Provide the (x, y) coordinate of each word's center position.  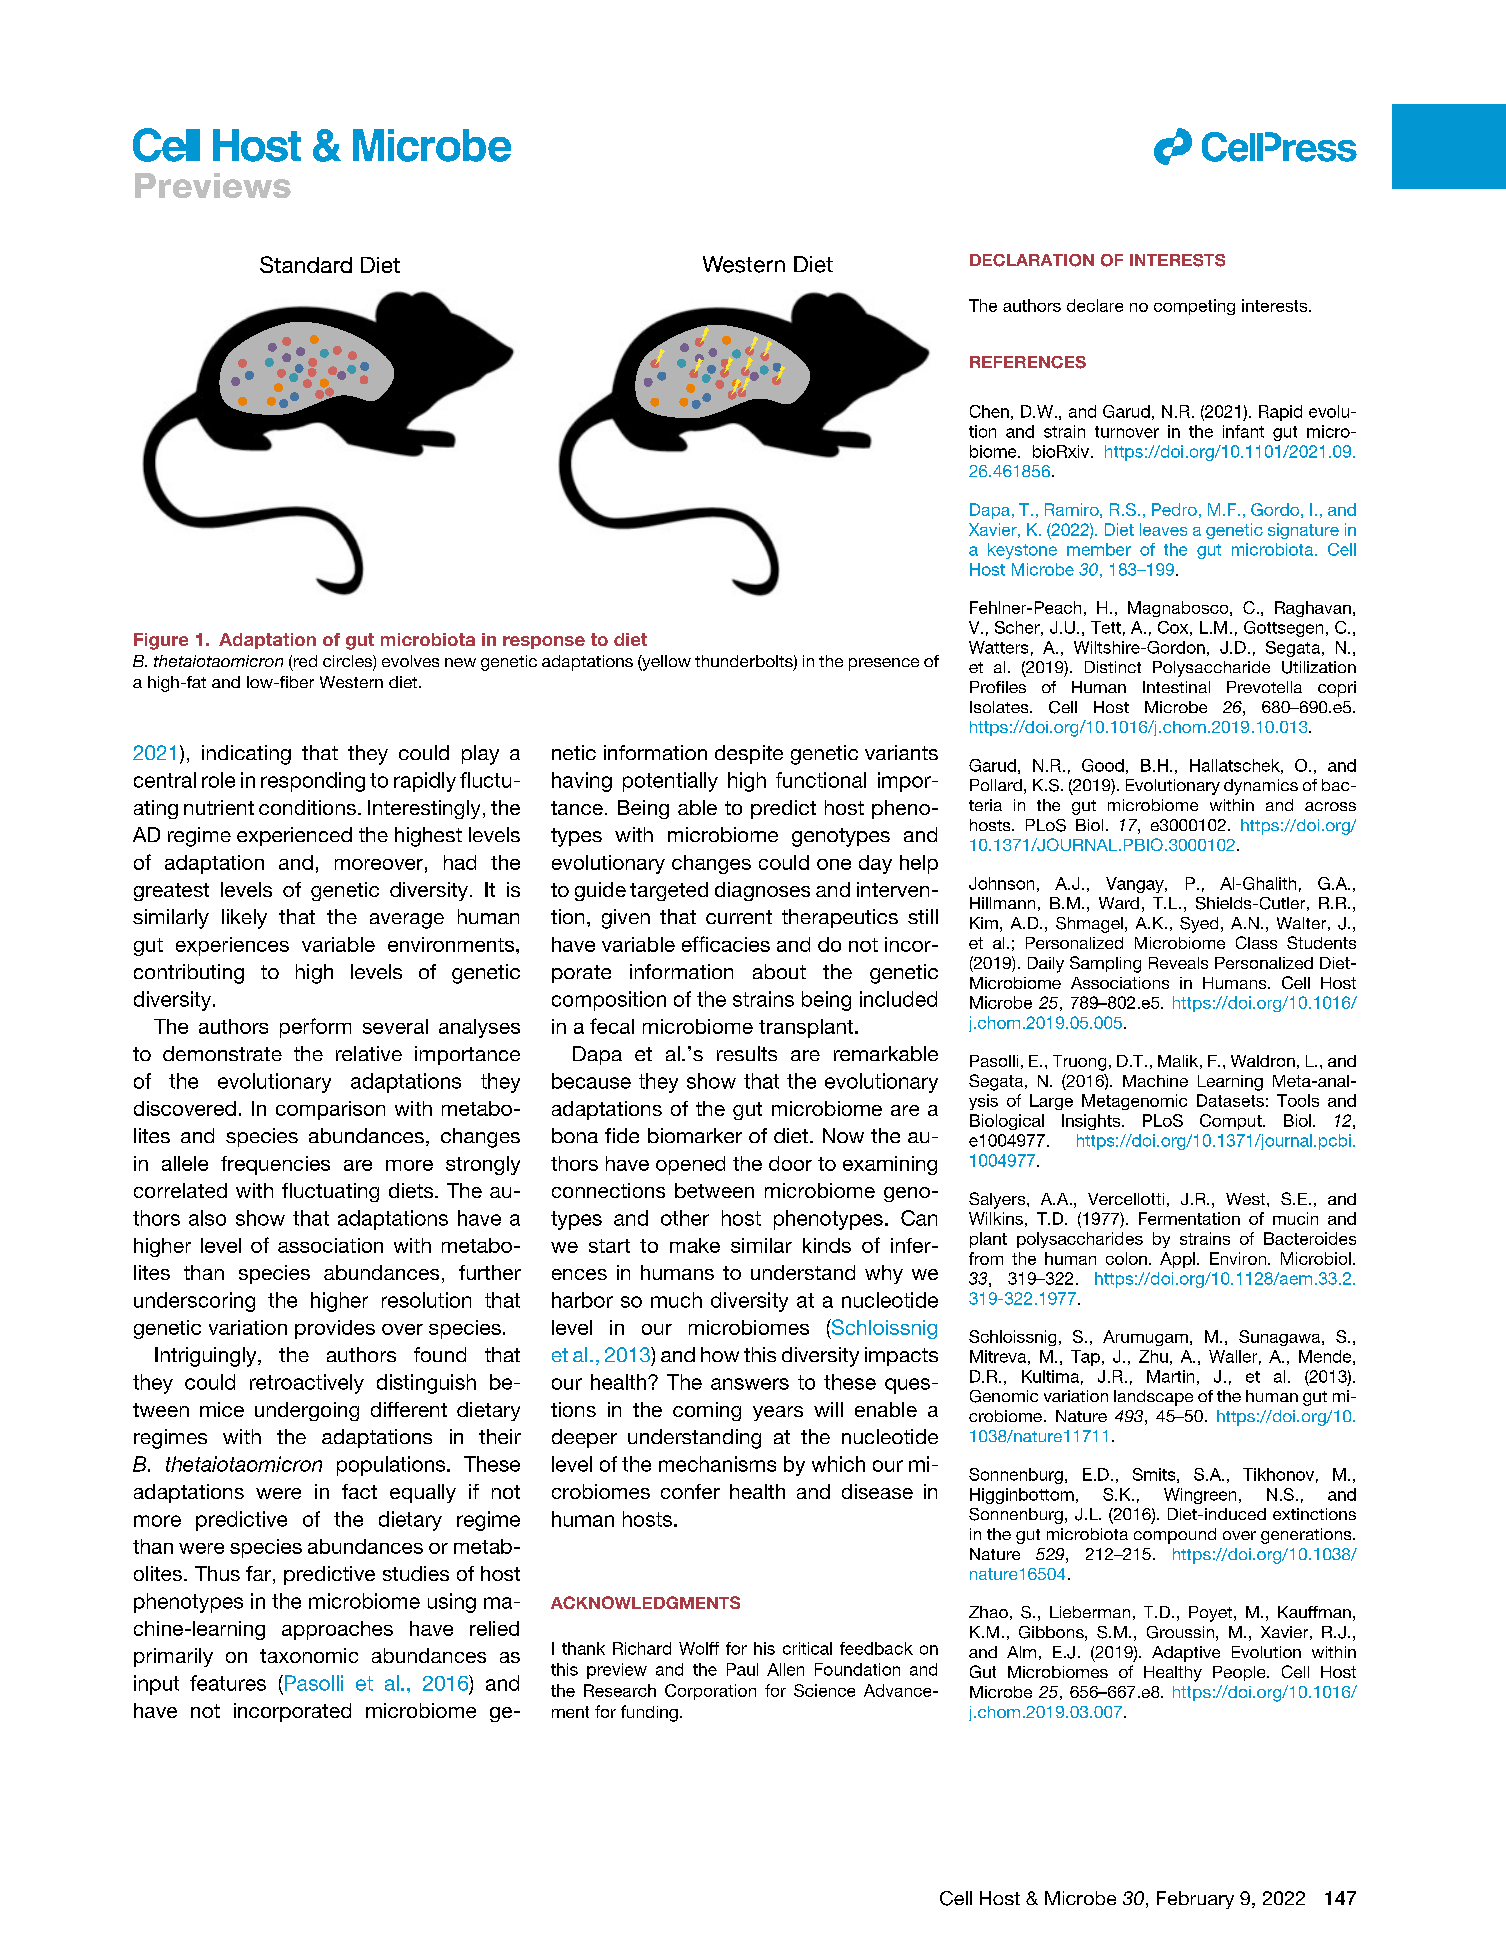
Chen (989, 411)
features (228, 1683)
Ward (1119, 903)
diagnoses (762, 891)
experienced (294, 836)
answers (750, 1384)
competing (1194, 307)
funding (649, 1713)
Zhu (1153, 1356)
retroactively (307, 1384)
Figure (161, 641)
